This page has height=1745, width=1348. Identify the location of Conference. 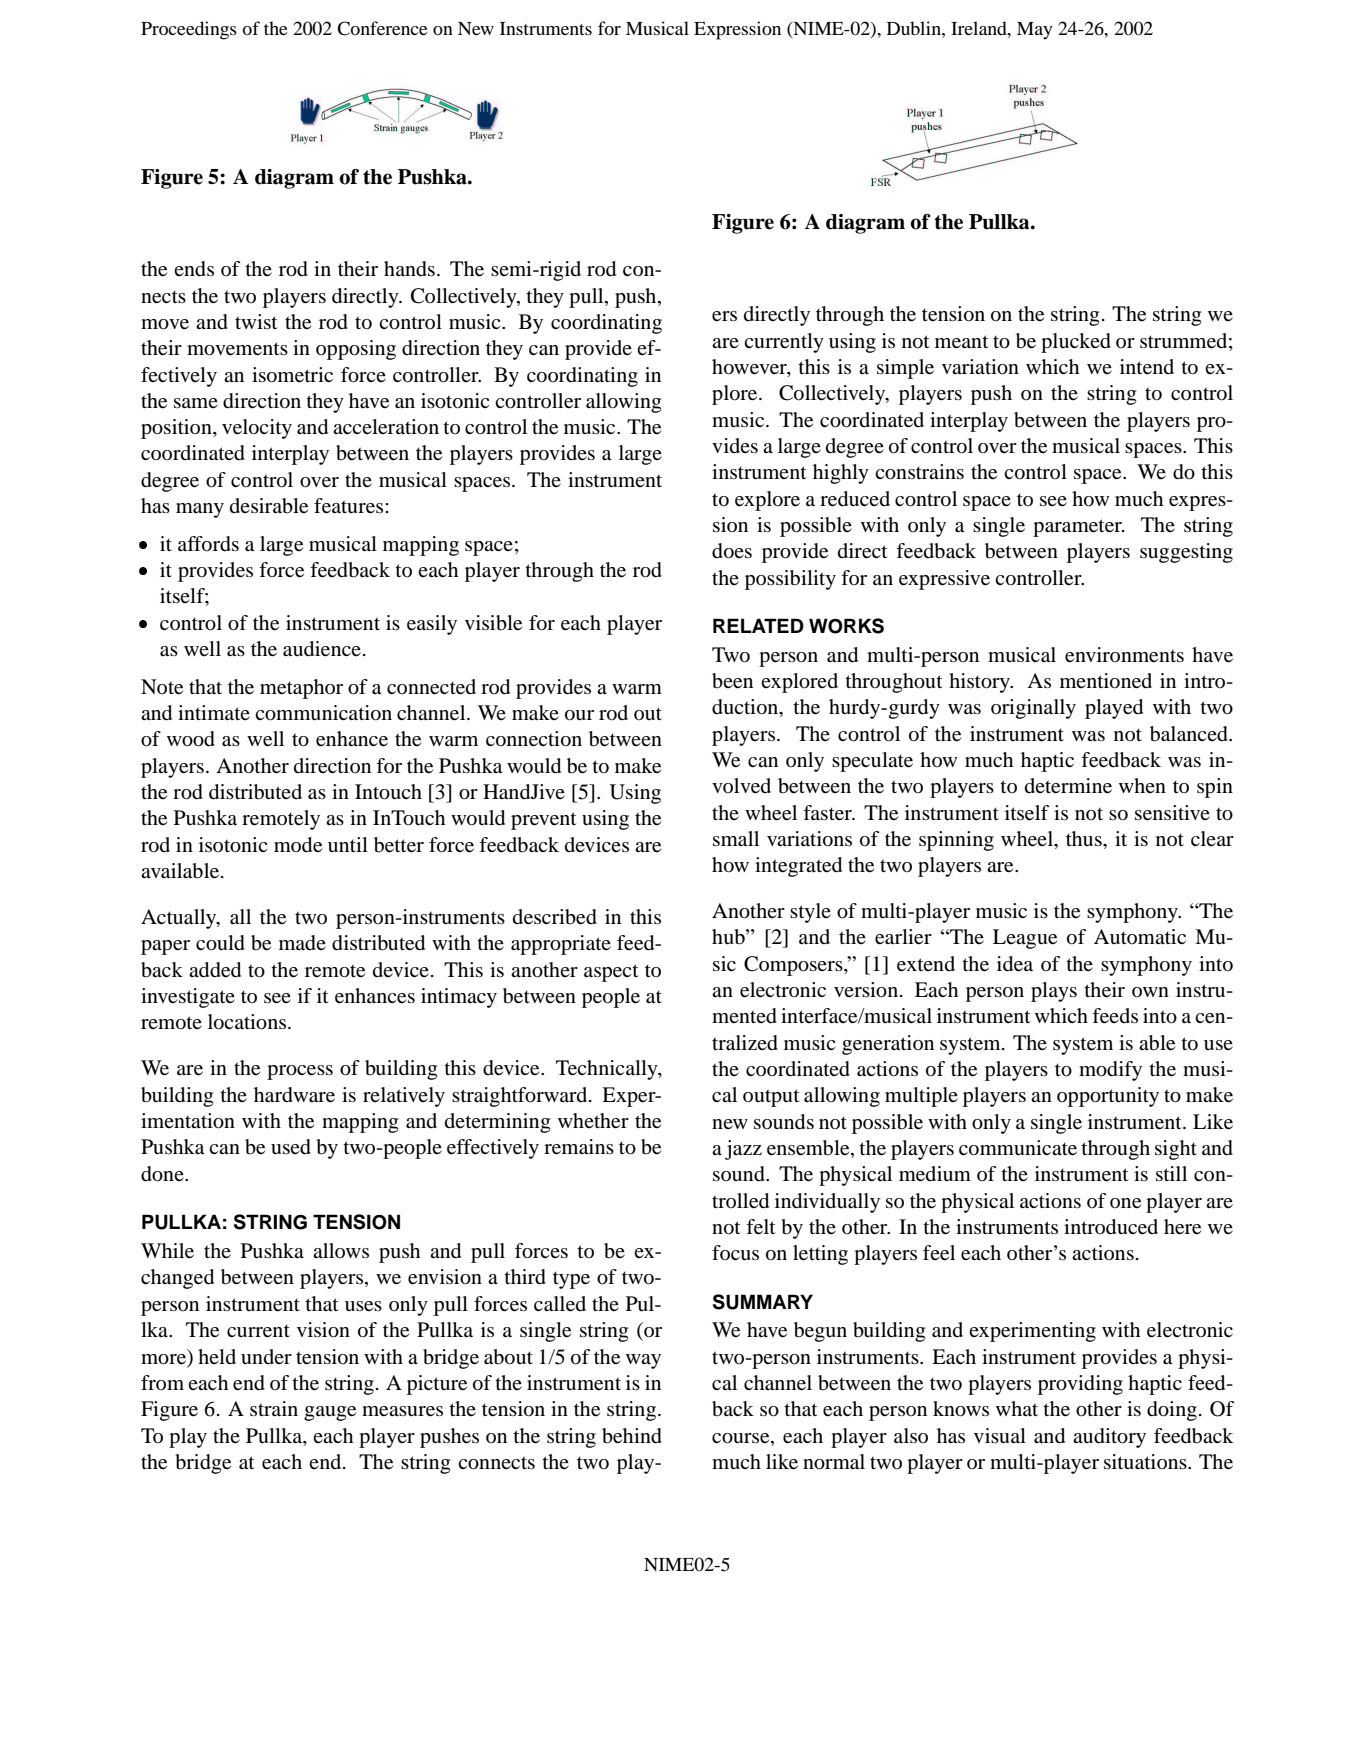
(382, 28).
